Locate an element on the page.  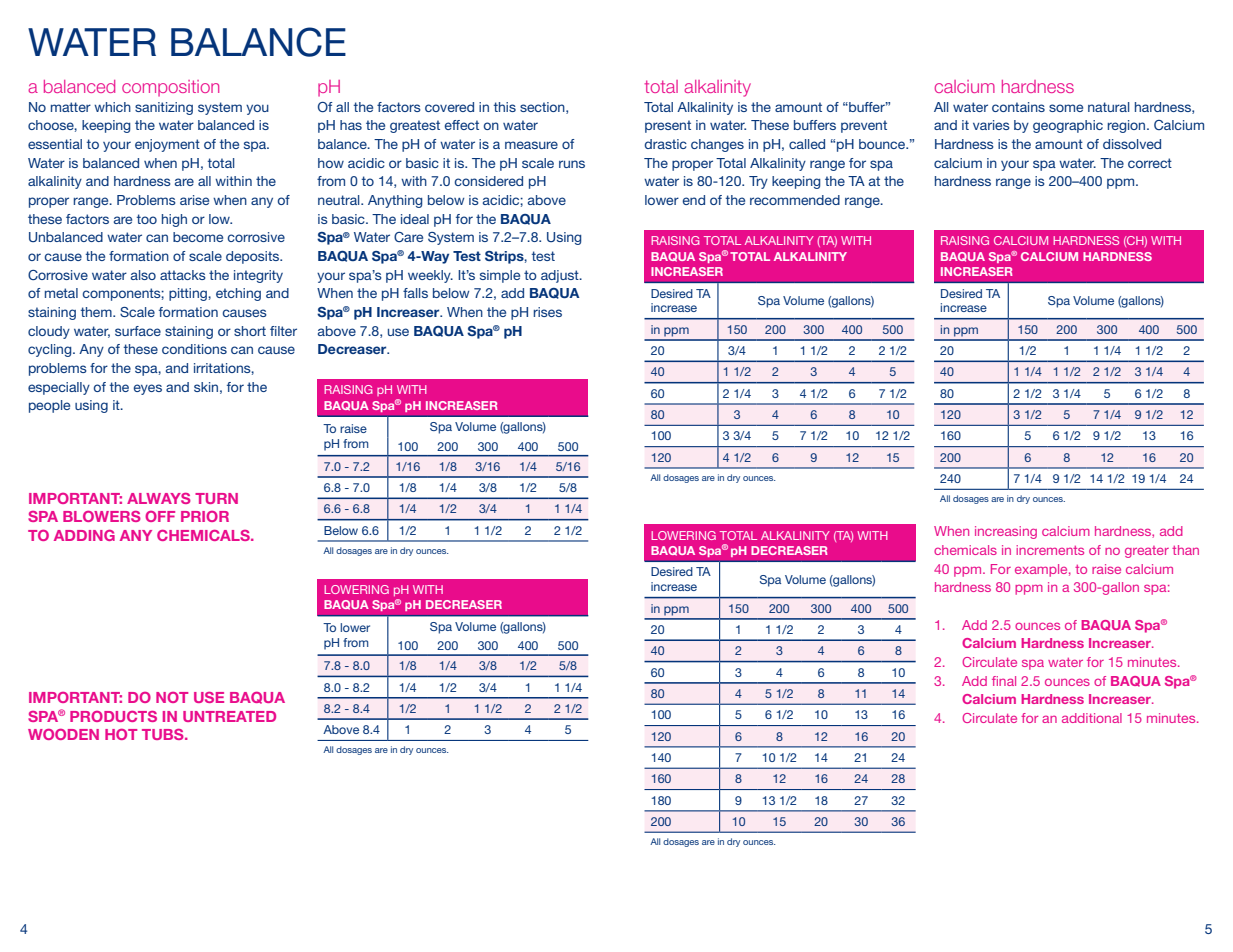
some is located at coordinates (1066, 108).
